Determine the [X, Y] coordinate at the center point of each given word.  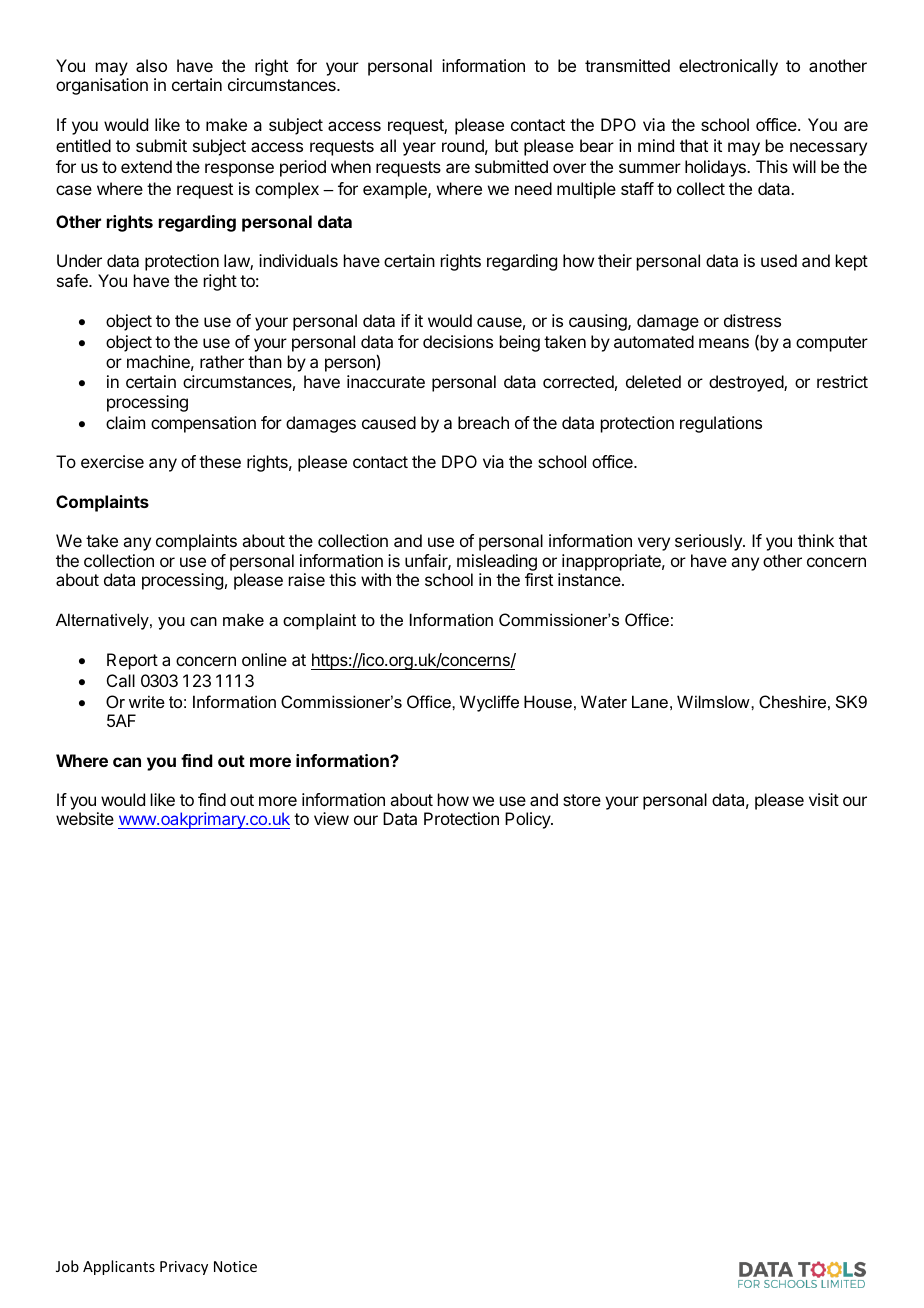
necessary [828, 149]
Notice [235, 1266]
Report [132, 661]
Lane [650, 701]
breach [483, 422]
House [548, 701]
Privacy [184, 1268]
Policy [528, 820]
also [151, 65]
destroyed [747, 383]
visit [824, 799]
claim [125, 422]
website [85, 818]
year [419, 149]
